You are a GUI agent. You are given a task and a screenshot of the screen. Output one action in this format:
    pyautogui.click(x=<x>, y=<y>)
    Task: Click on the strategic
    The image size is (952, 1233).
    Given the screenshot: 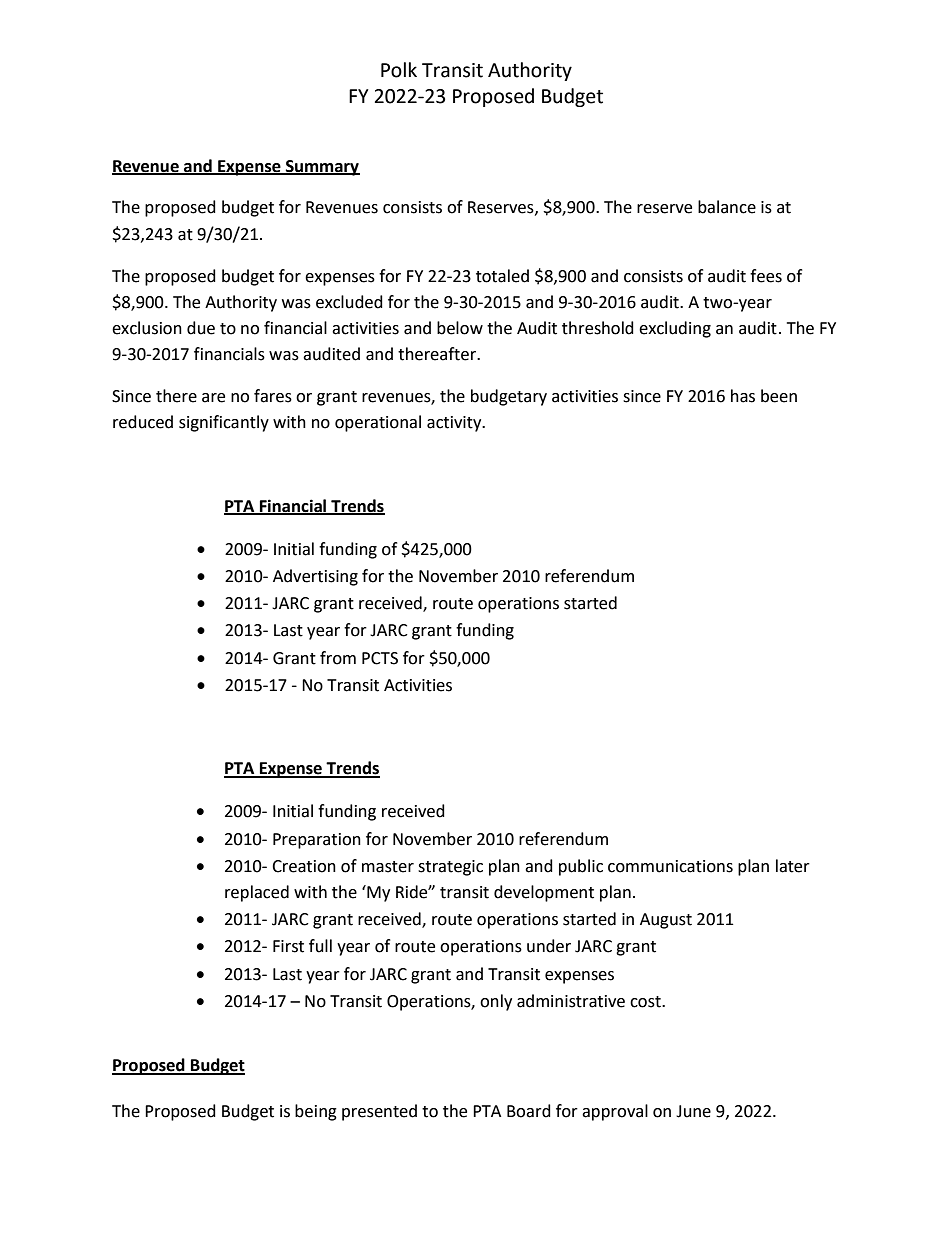 What is the action you would take?
    pyautogui.click(x=450, y=868)
